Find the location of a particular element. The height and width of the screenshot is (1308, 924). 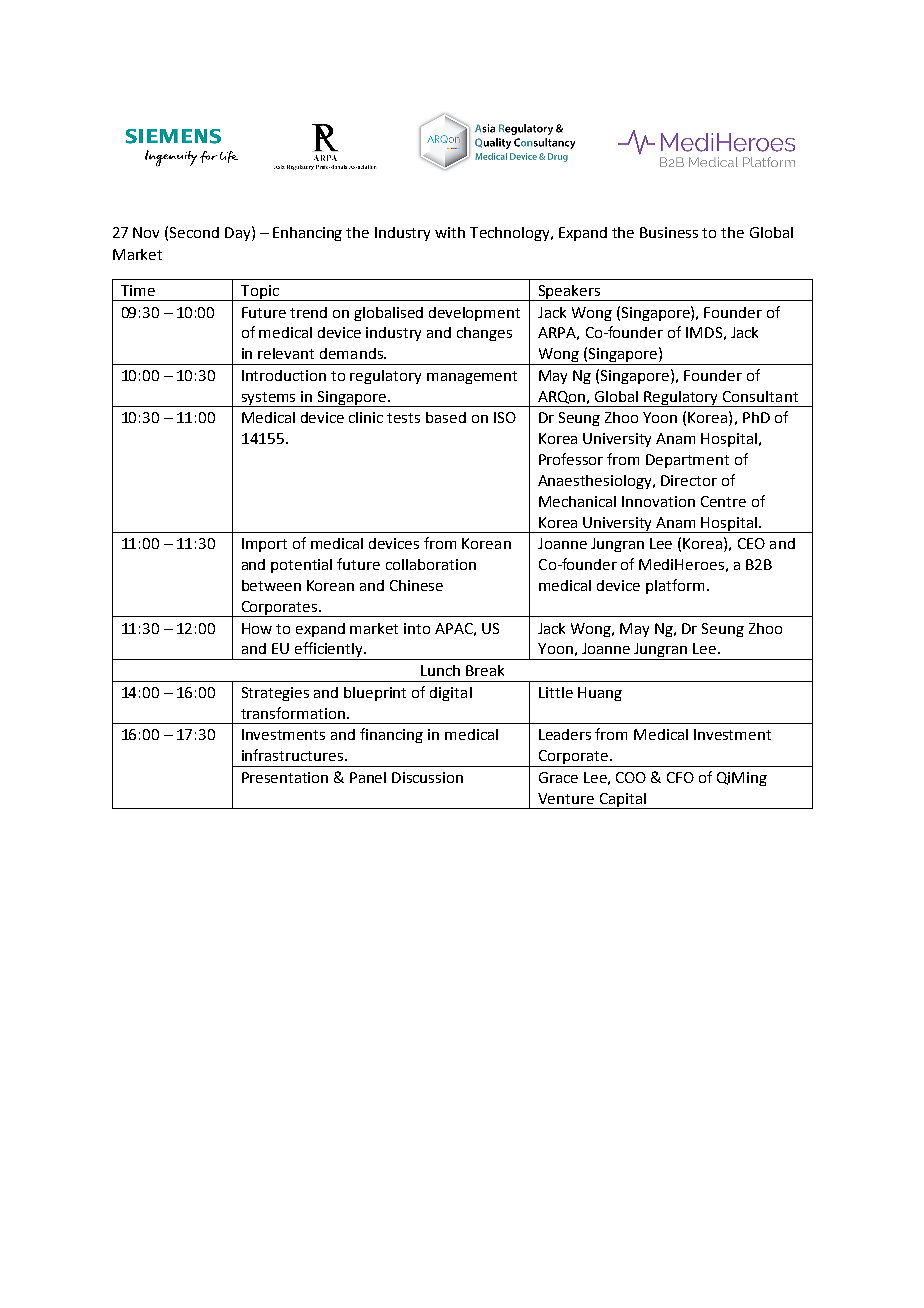

Presentation is located at coordinates (285, 777).
